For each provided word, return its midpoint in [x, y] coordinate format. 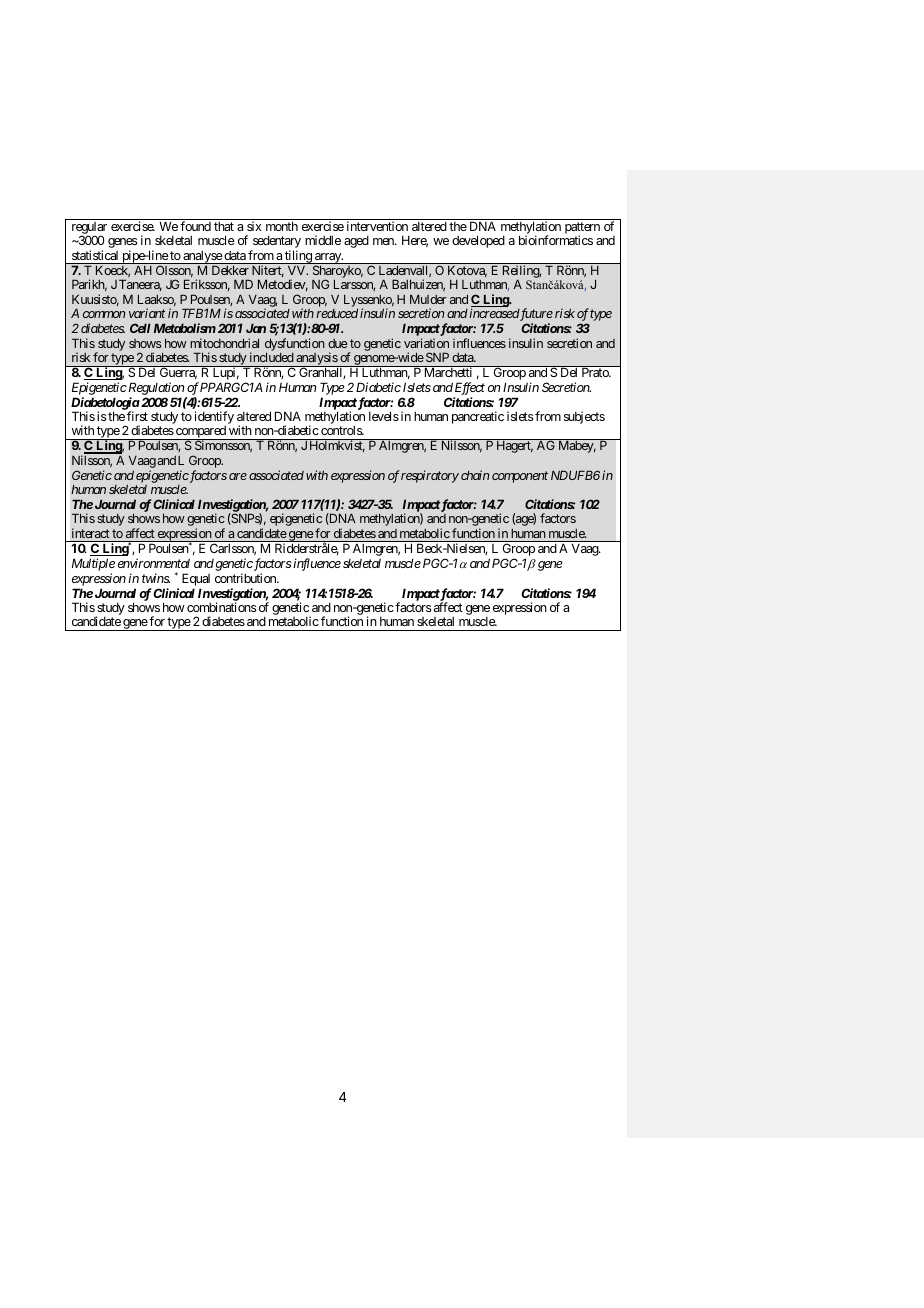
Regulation [155, 388]
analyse [202, 258]
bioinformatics [556, 240]
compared [201, 433]
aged [356, 241]
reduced [337, 313]
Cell [140, 328]
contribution [246, 578]
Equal [196, 581]
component [520, 477]
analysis [316, 359]
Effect [470, 388]
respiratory [430, 476]
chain [475, 475]
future [536, 316]
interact [91, 533]
